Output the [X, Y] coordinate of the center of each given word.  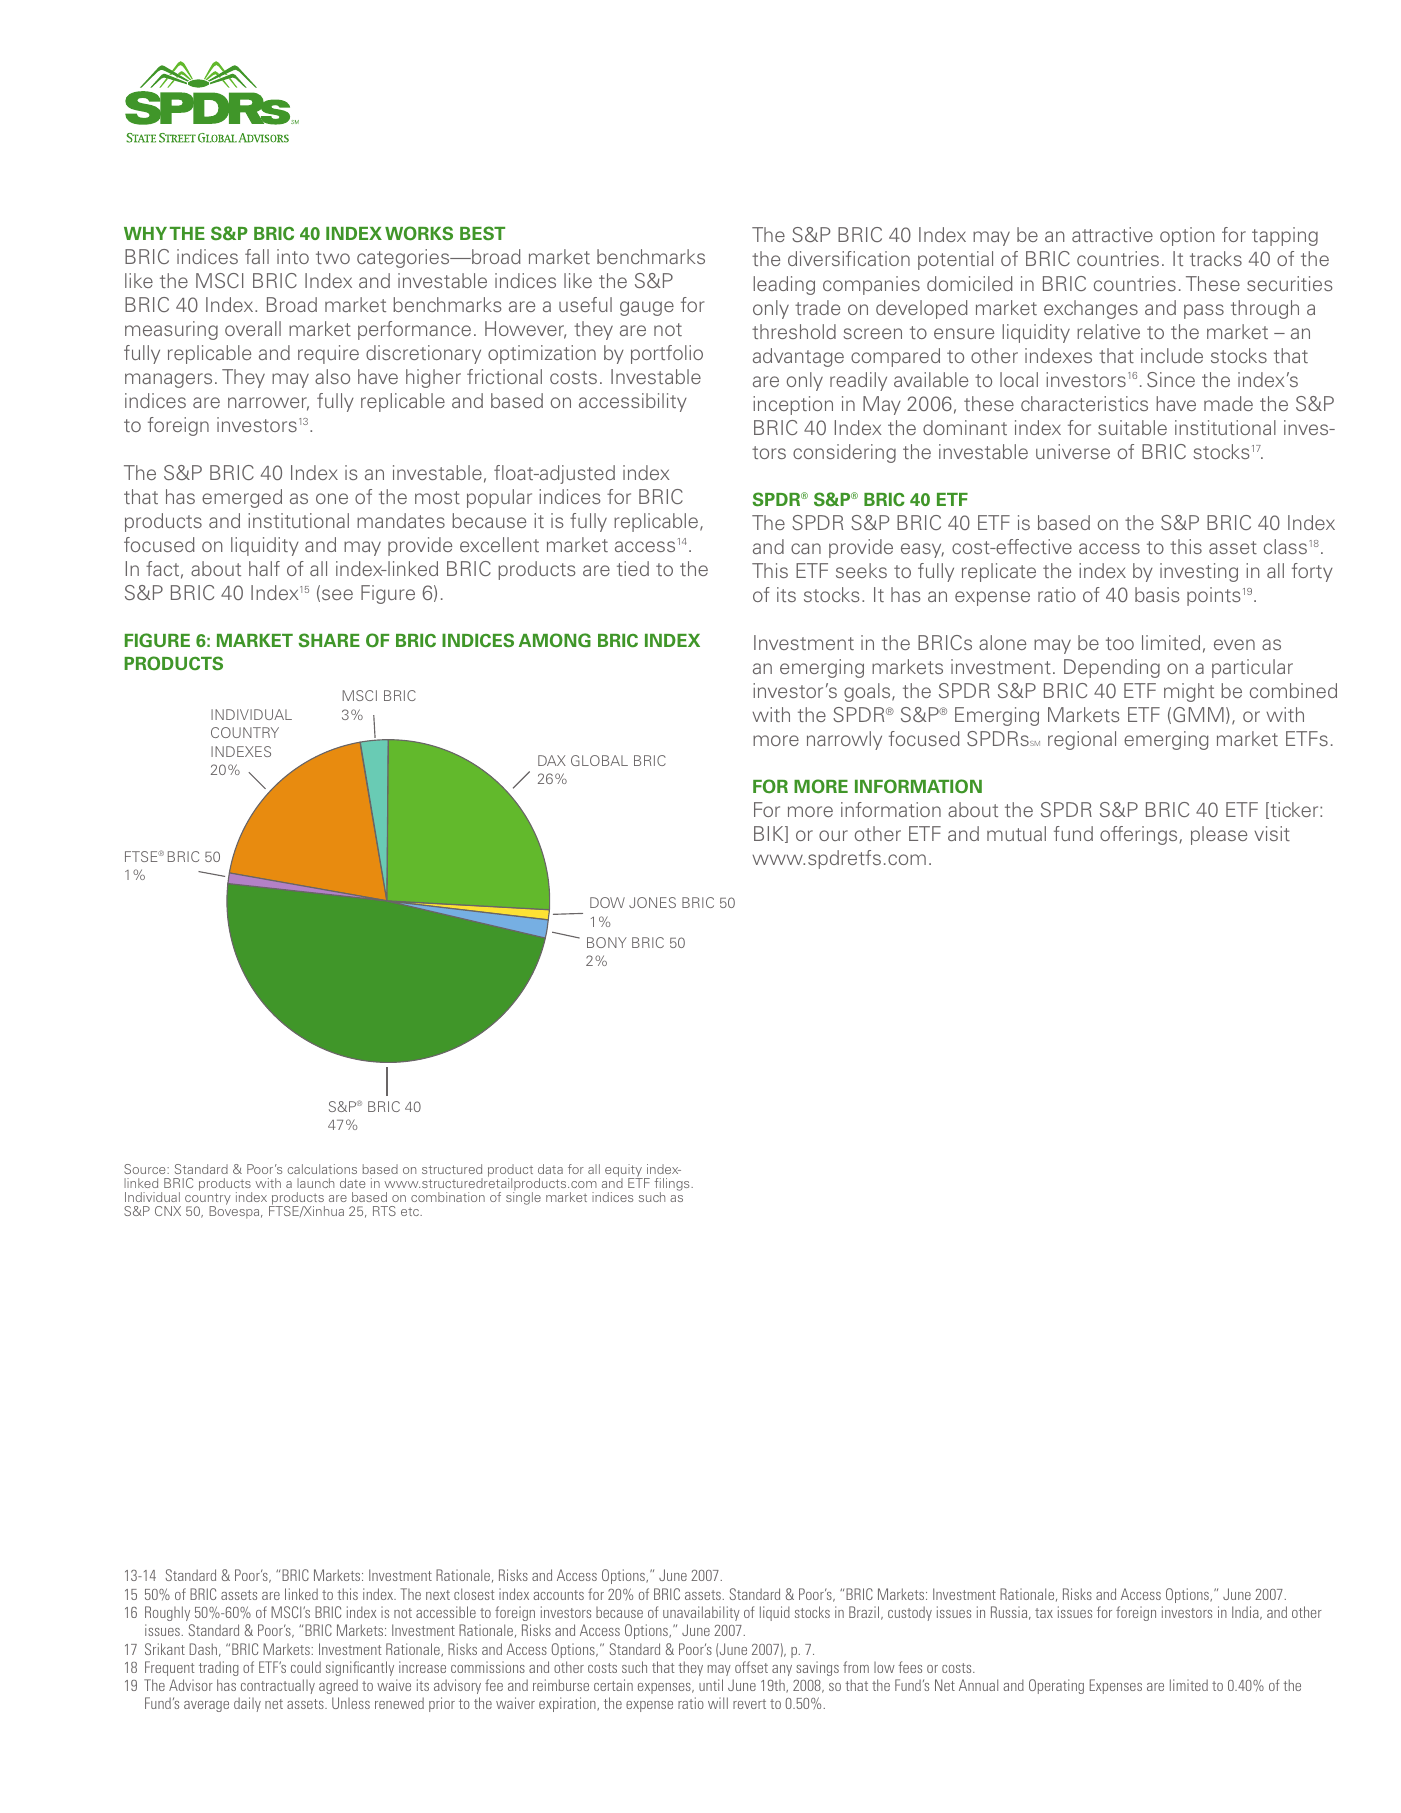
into [293, 256]
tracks [1216, 258]
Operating [1056, 1686]
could [306, 1667]
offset [751, 1667]
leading [784, 285]
